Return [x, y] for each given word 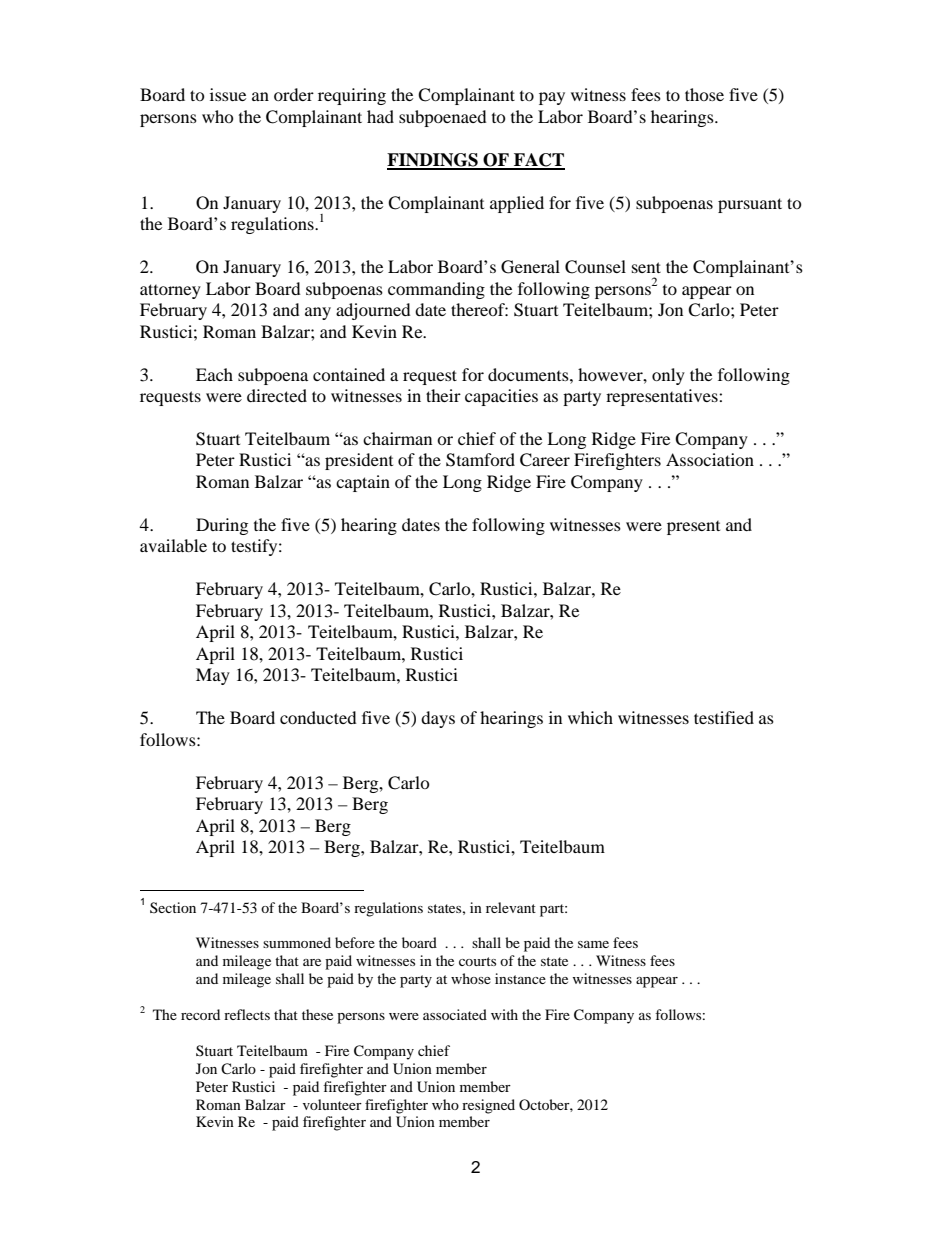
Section [173, 907]
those [704, 94]
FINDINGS [433, 161]
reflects [247, 1014]
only [668, 376]
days [438, 719]
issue [228, 94]
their [443, 395]
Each [214, 374]
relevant [511, 907]
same [593, 944]
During [222, 526]
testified [724, 717]
